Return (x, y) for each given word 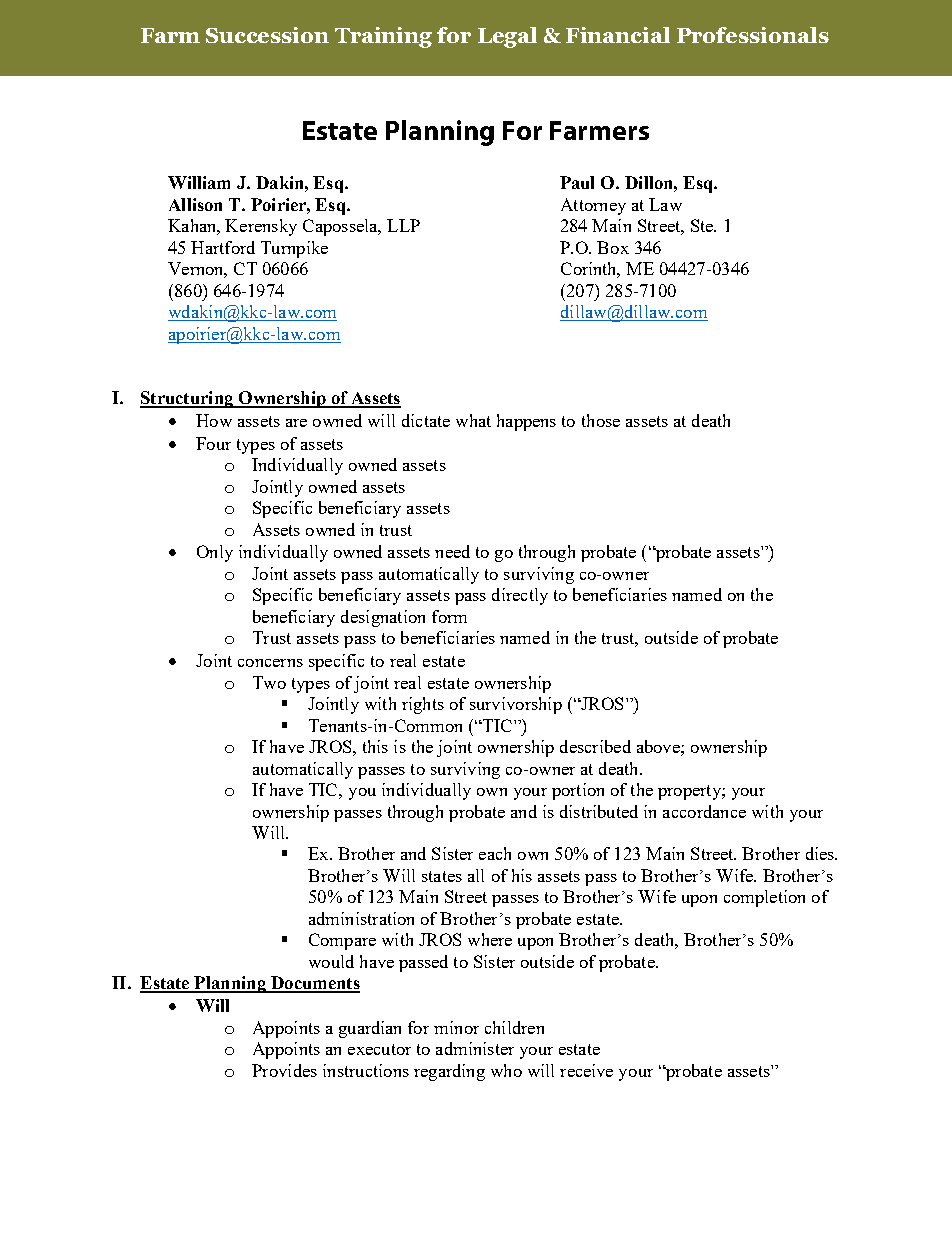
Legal (507, 37)
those (601, 420)
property (690, 792)
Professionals (753, 35)
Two (269, 682)
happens (526, 422)
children (514, 1027)
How (214, 420)
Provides (284, 1070)
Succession (267, 35)
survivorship (516, 705)
